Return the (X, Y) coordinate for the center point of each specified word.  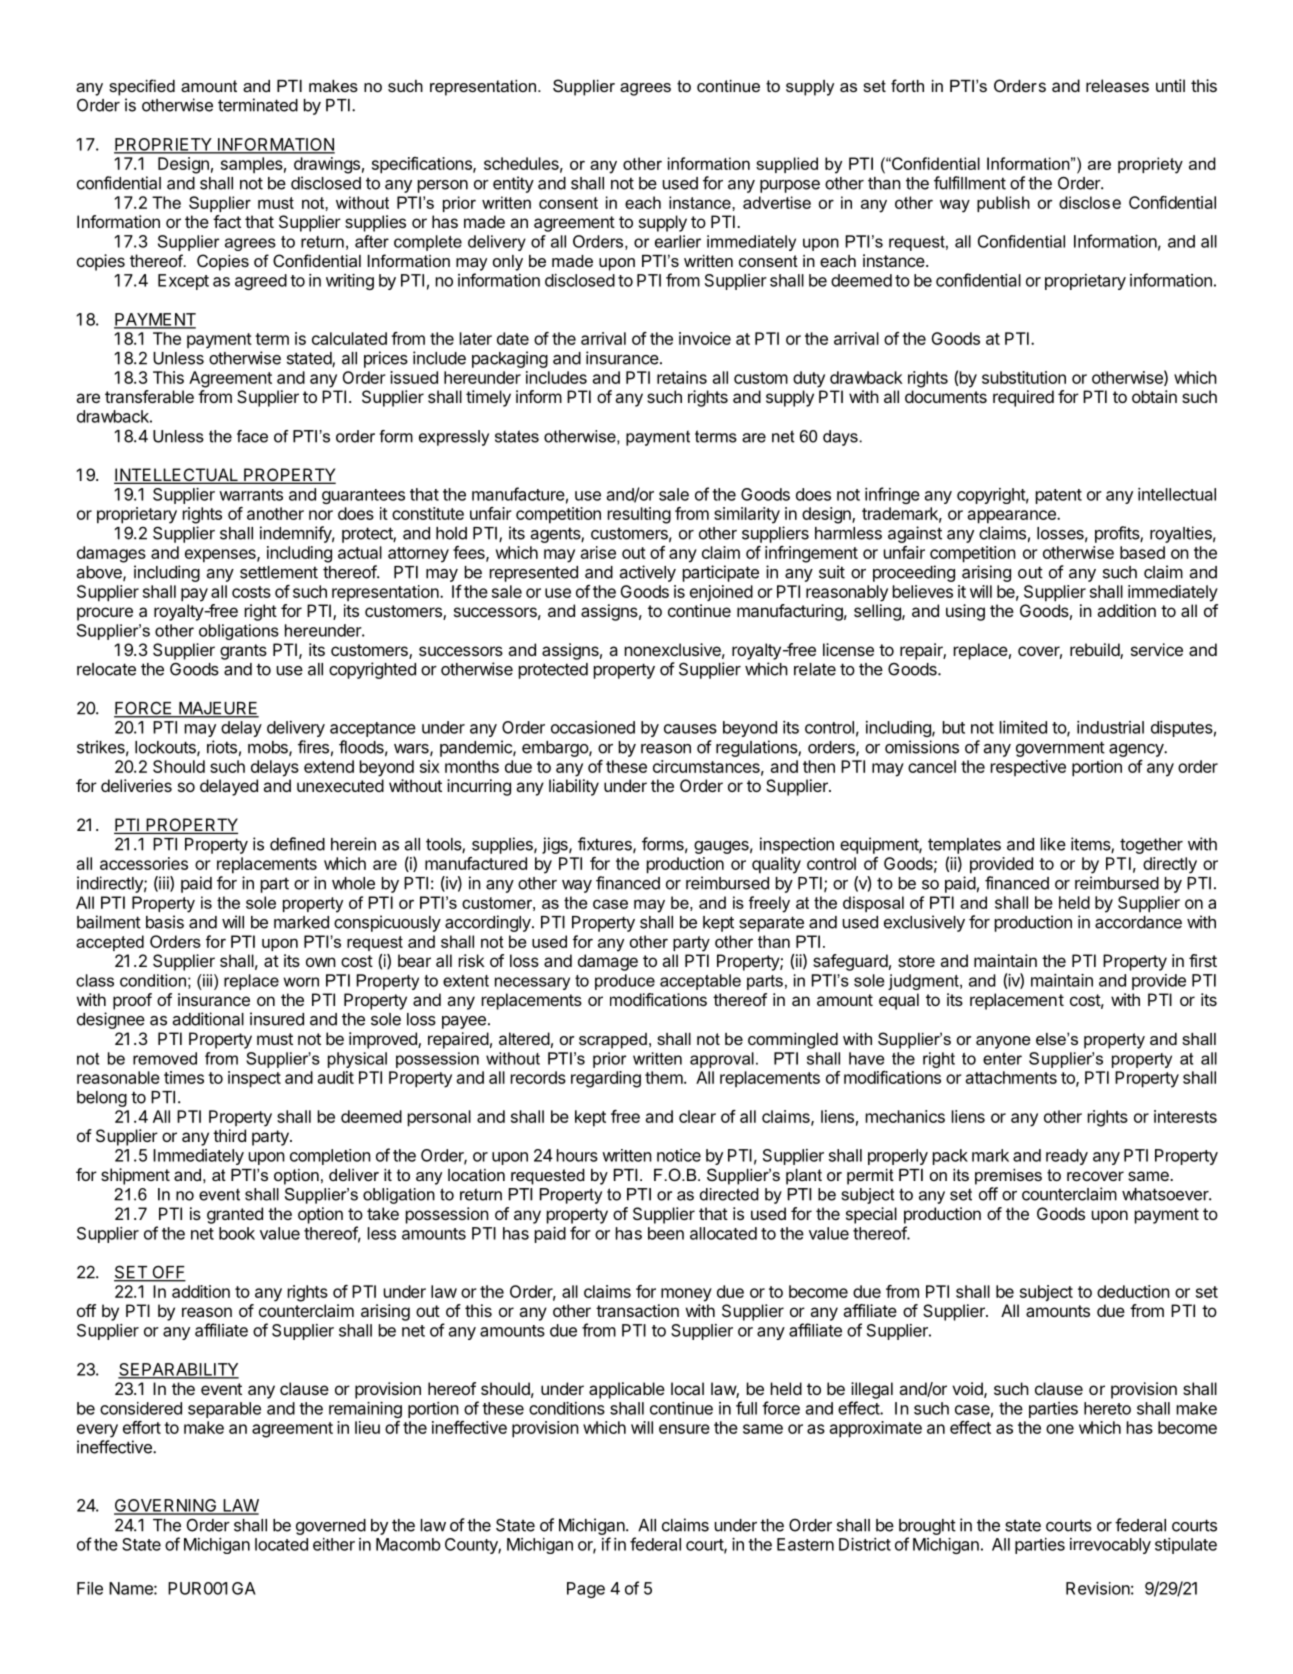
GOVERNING (166, 1506)
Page (586, 1590)
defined (297, 844)
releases (1117, 85)
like (1053, 844)
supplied (787, 165)
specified (142, 87)
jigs (556, 845)
